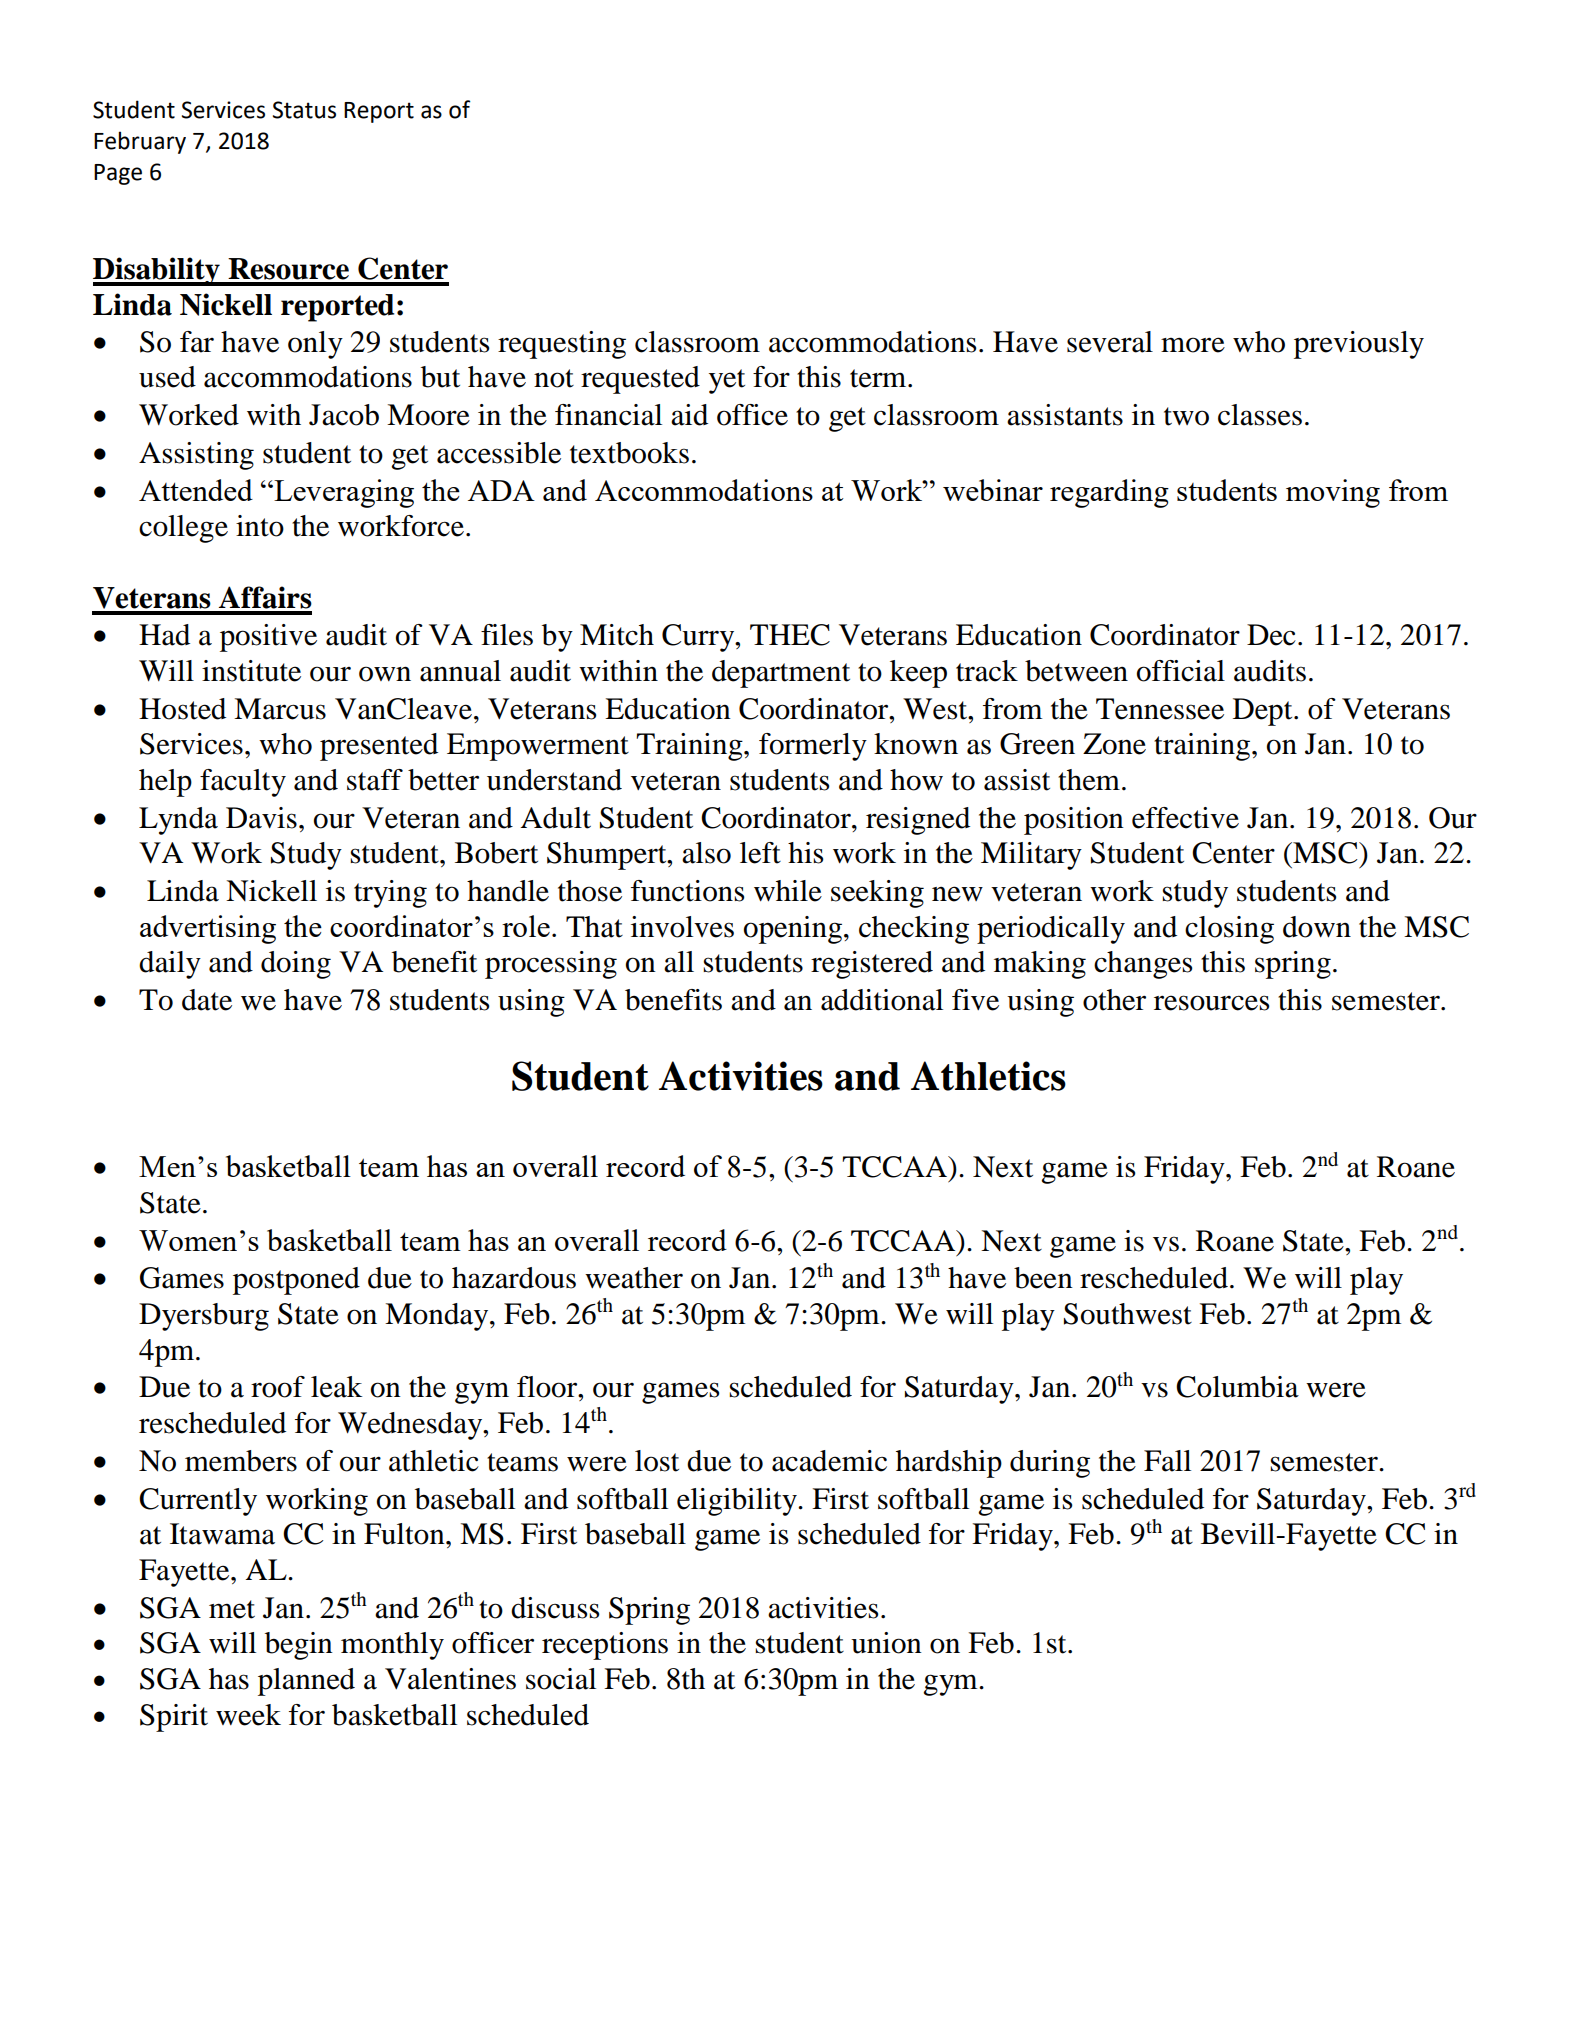 This page has width=1578, height=2042. What do you see at coordinates (304, 110) in the page?
I see `Status` at bounding box center [304, 110].
